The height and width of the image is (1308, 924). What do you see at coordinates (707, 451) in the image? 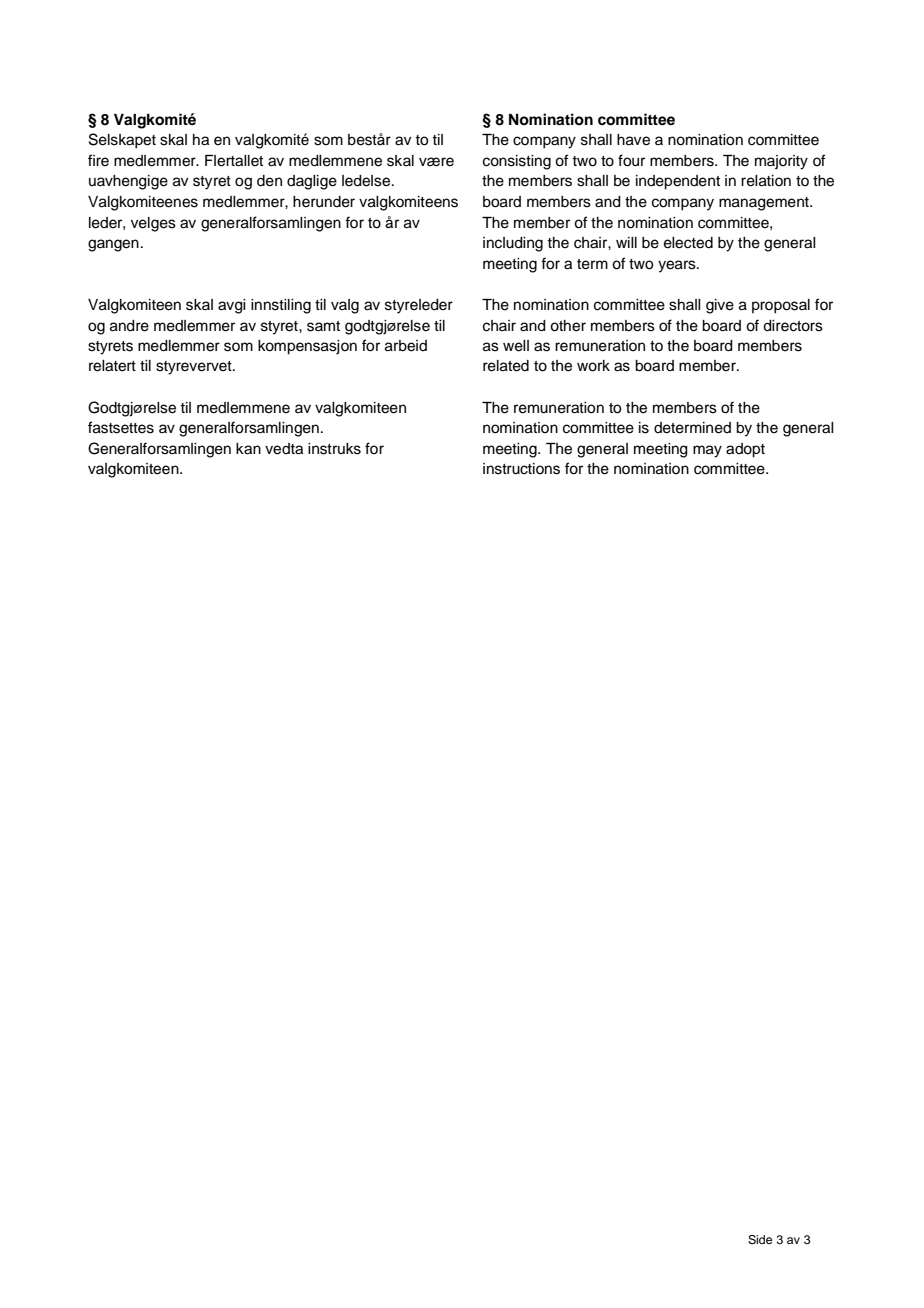
I see `may` at bounding box center [707, 451].
